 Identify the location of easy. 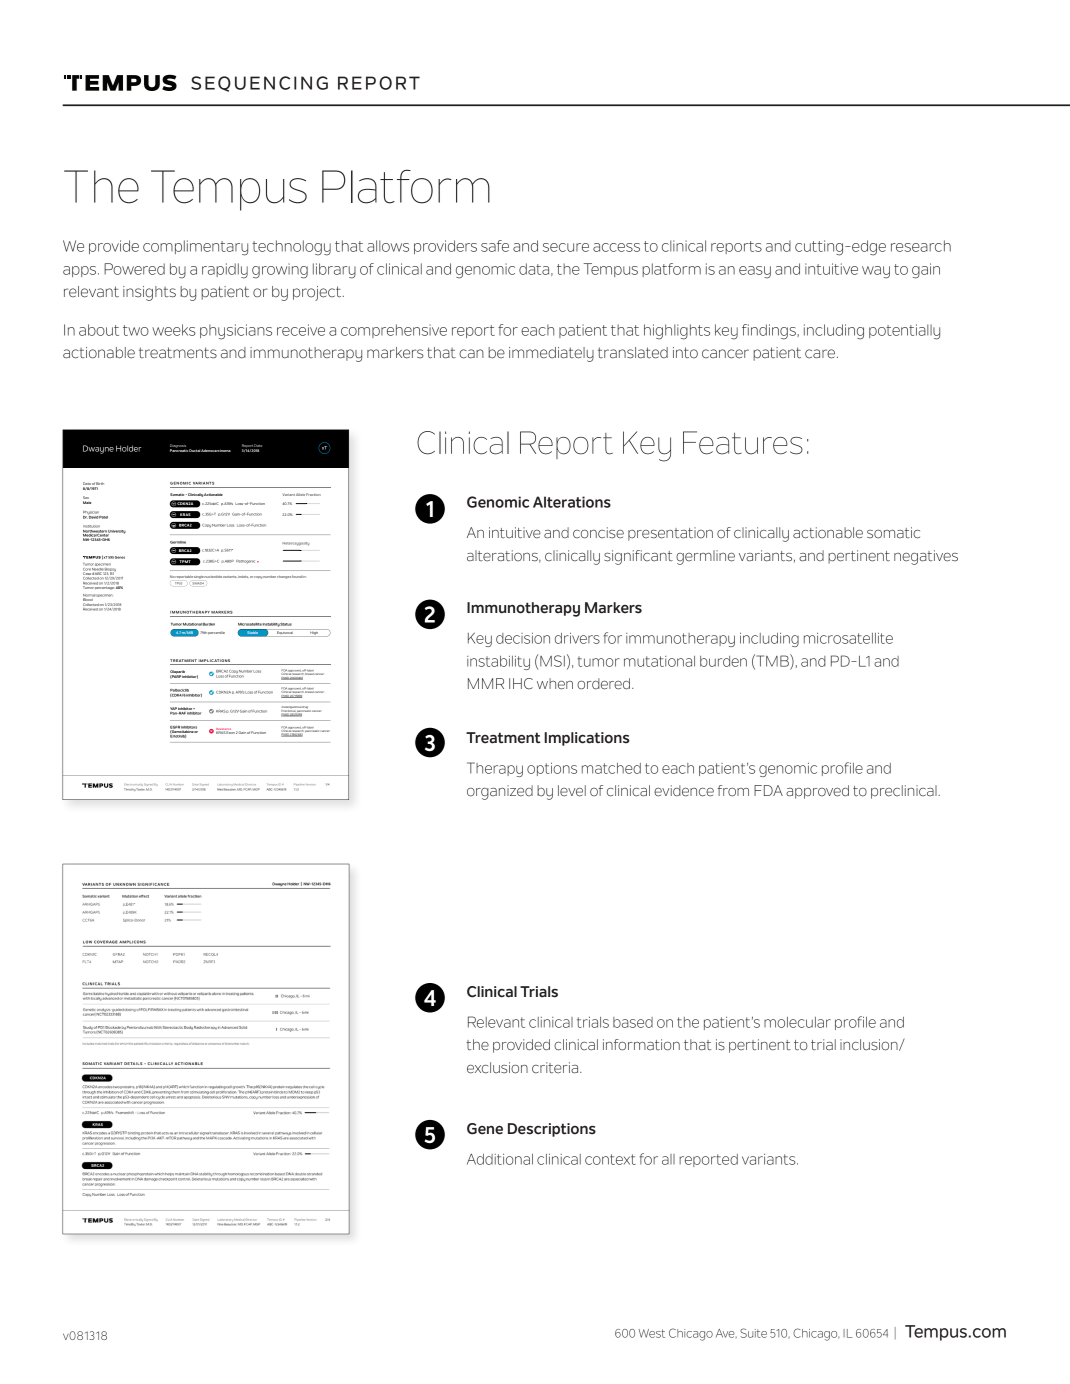
(755, 272).
